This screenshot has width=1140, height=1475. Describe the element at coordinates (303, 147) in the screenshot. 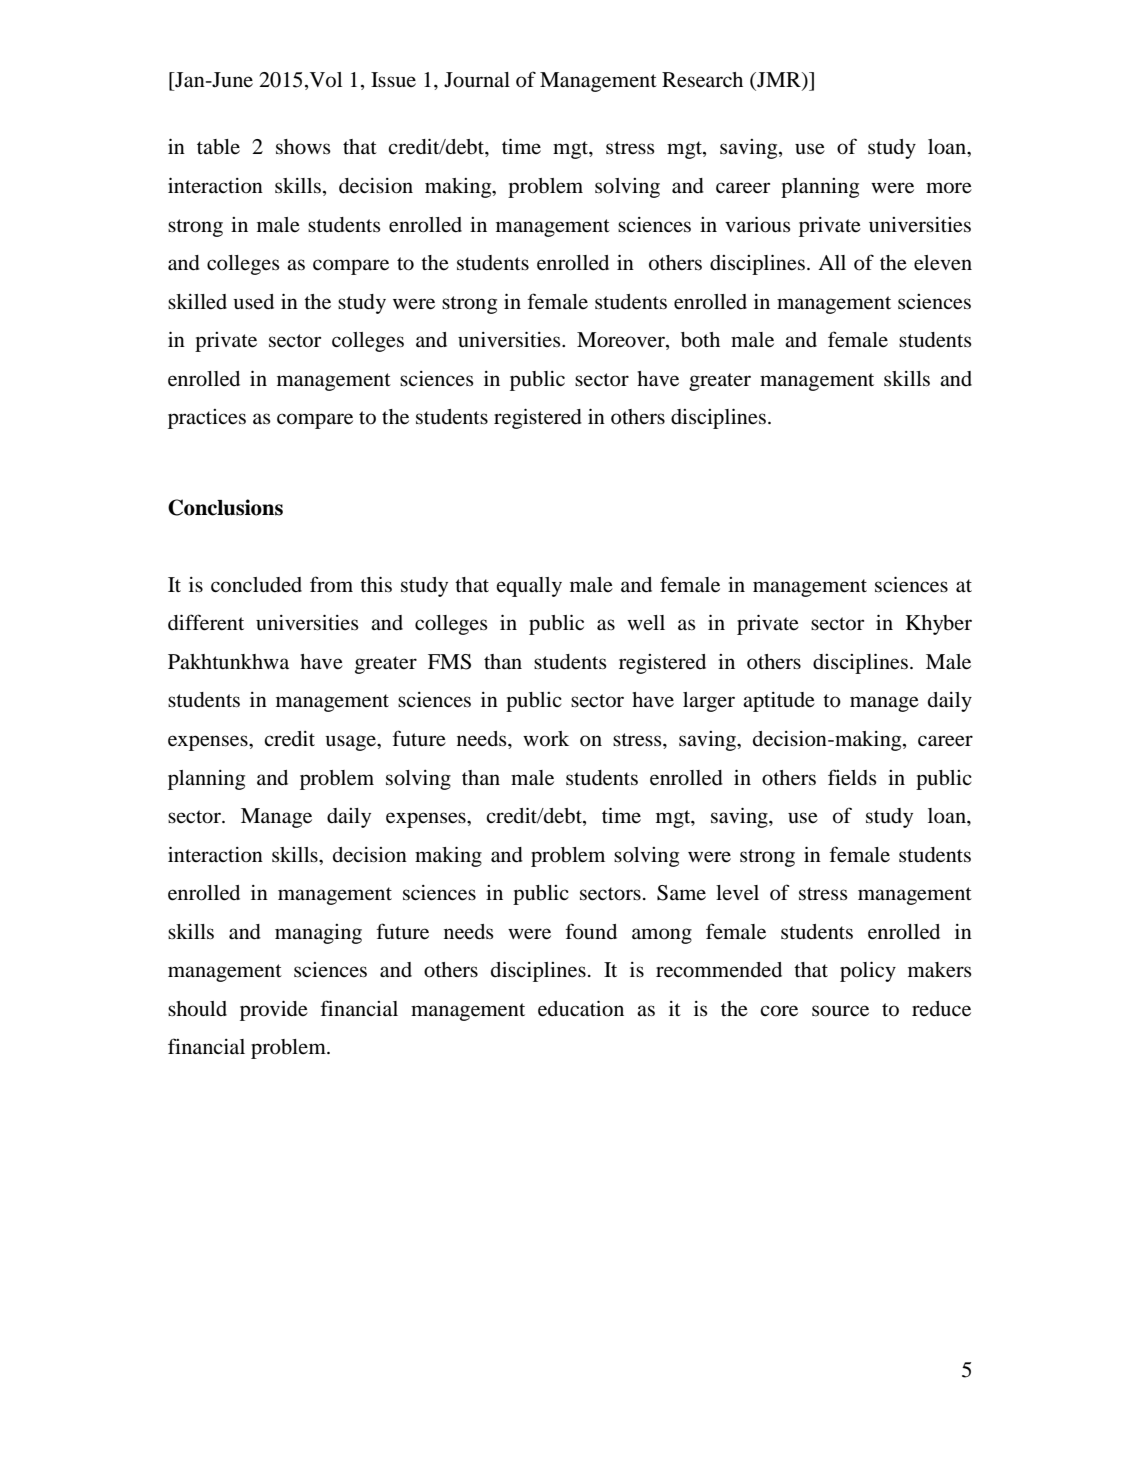

I see `shows` at that location.
